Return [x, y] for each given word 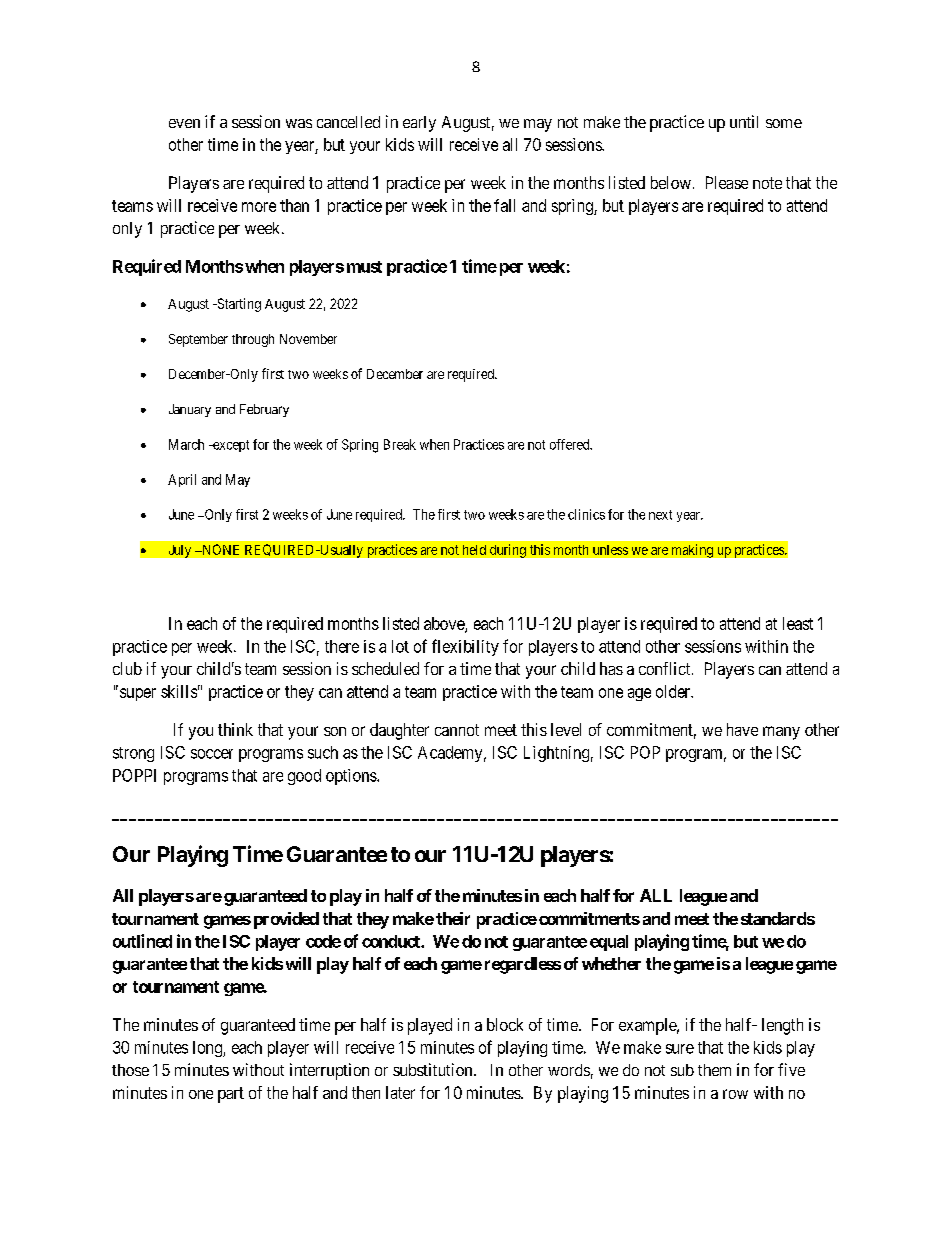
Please [727, 182]
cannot [457, 730]
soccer [212, 754]
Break [400, 444]
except [230, 446]
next [660, 515]
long [208, 1049]
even [184, 123]
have [742, 729]
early [419, 124]
